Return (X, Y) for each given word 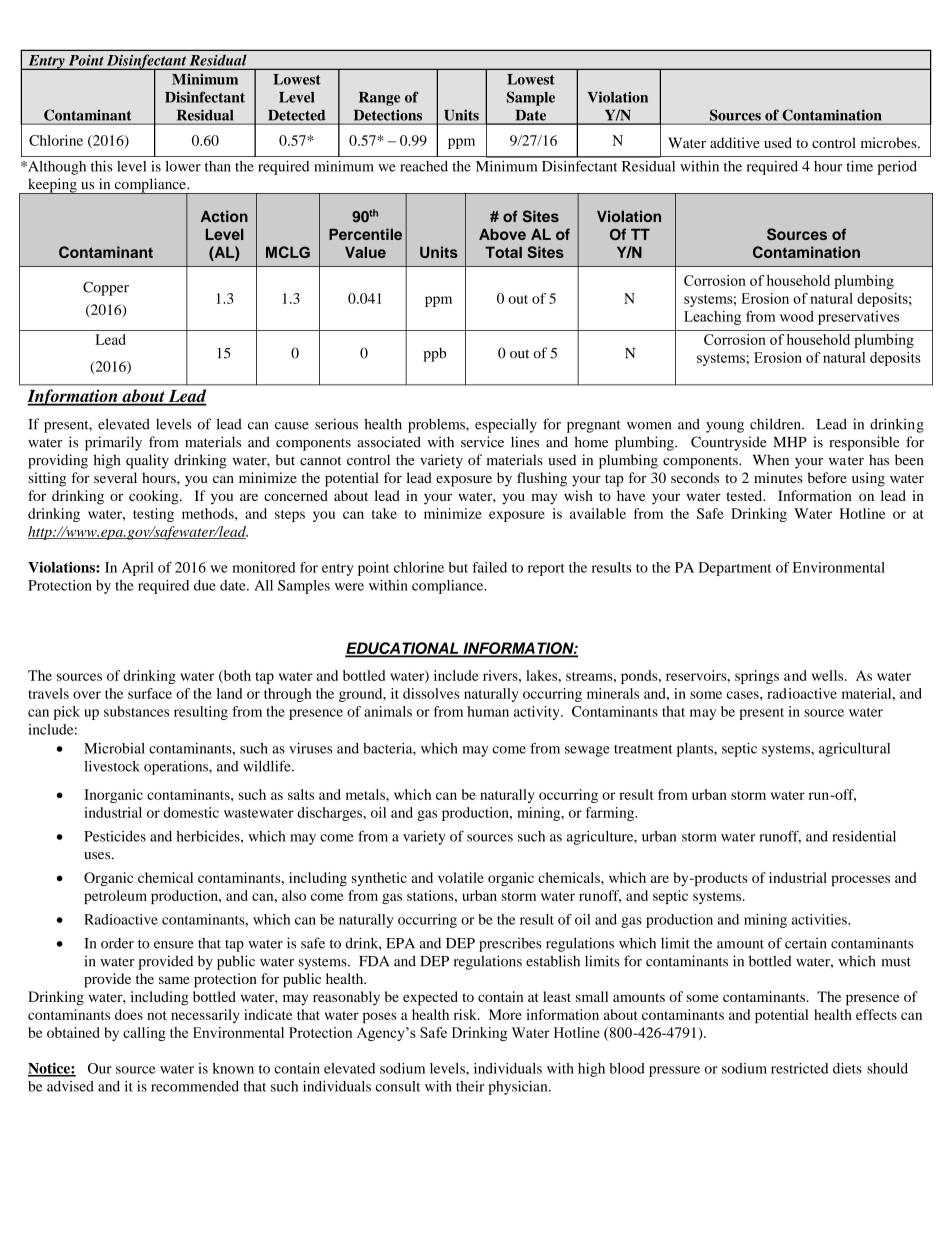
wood (797, 316)
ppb (434, 354)
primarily (113, 443)
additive (735, 142)
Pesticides (115, 836)
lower (183, 166)
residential (864, 836)
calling (144, 1034)
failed (489, 567)
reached (424, 166)
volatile (461, 877)
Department (735, 569)
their (470, 1086)
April (137, 569)
